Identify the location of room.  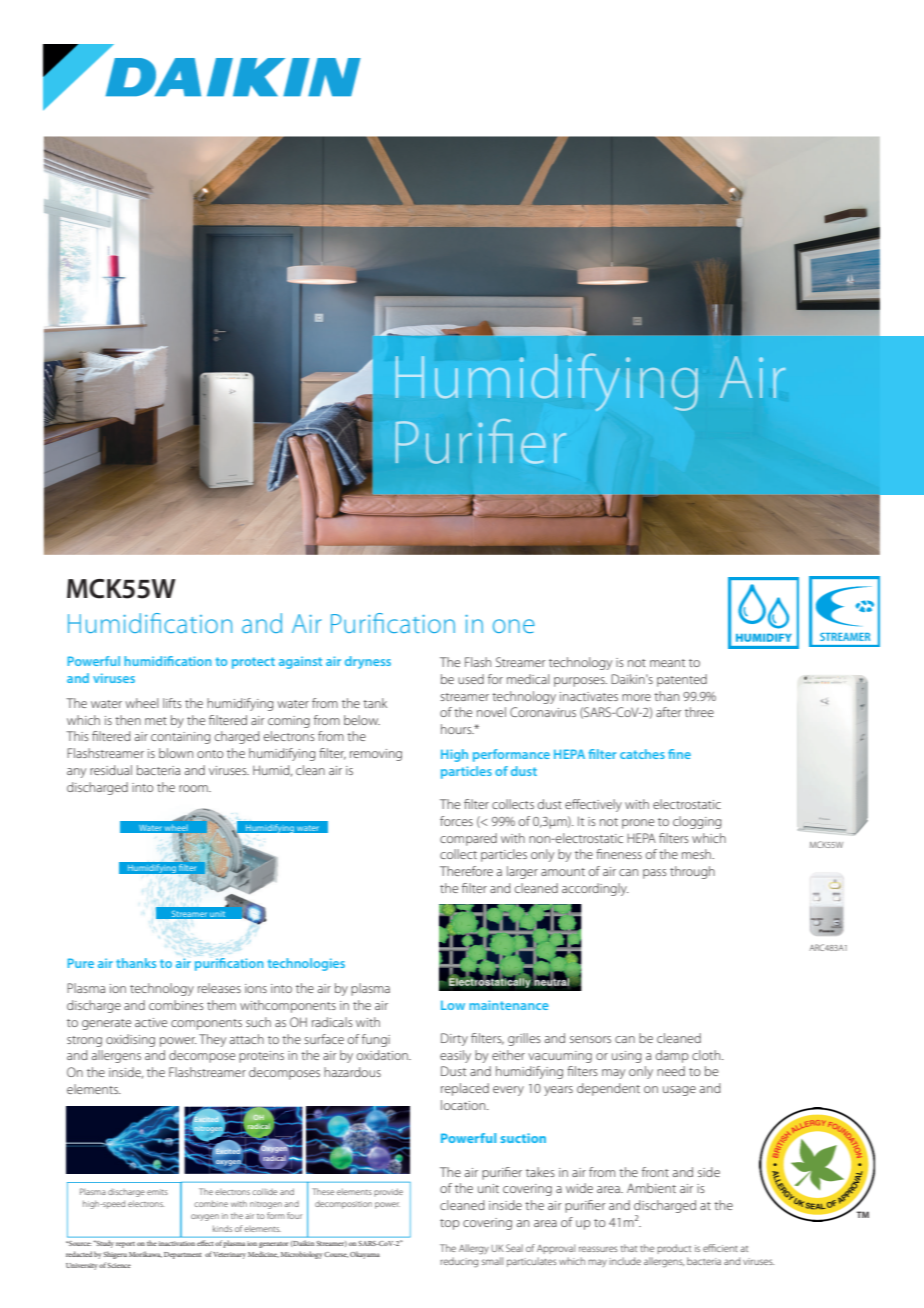
(194, 788).
